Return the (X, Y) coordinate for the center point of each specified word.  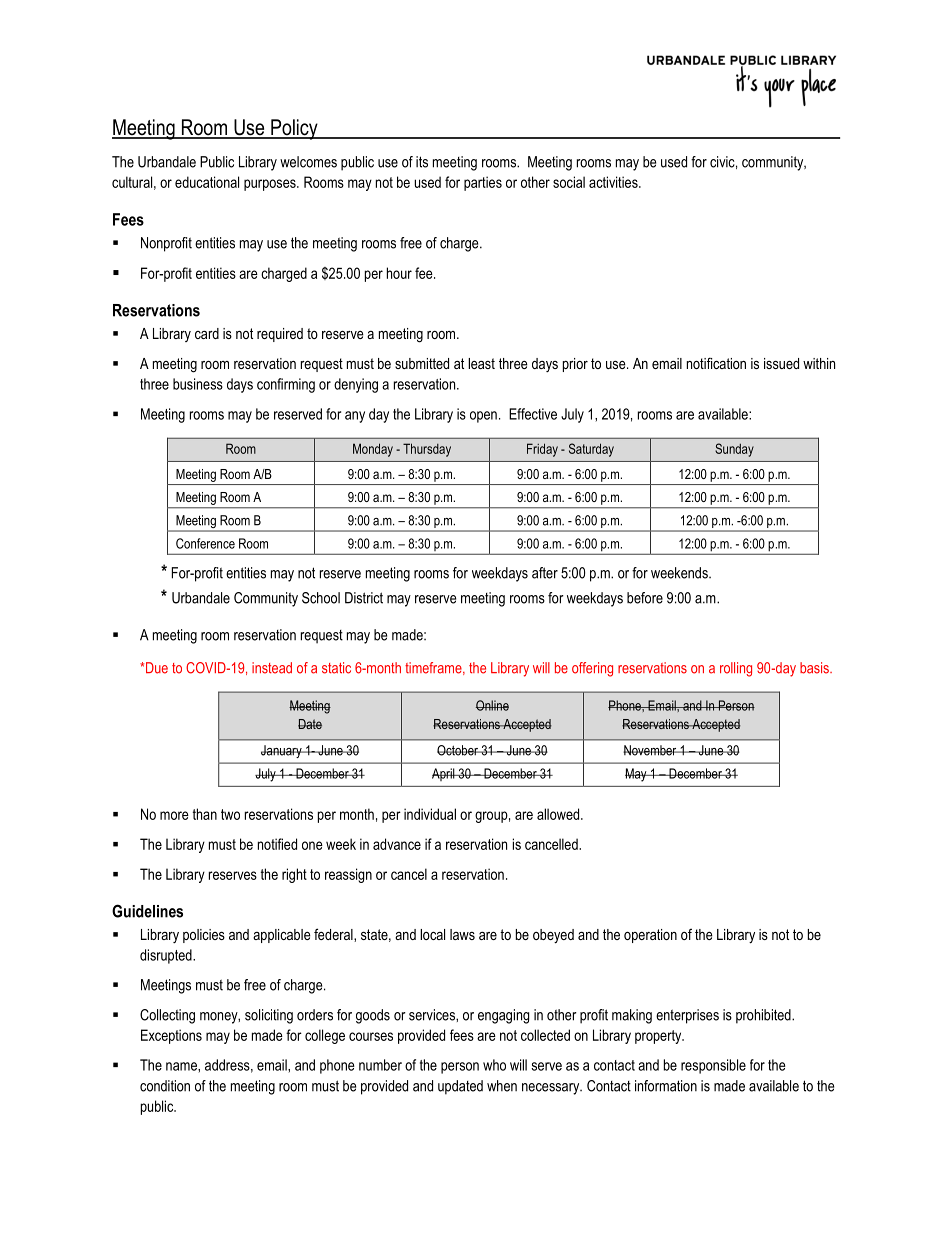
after (545, 573)
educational (207, 182)
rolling (736, 669)
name (182, 1066)
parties (483, 183)
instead (272, 668)
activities (614, 182)
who (494, 1065)
